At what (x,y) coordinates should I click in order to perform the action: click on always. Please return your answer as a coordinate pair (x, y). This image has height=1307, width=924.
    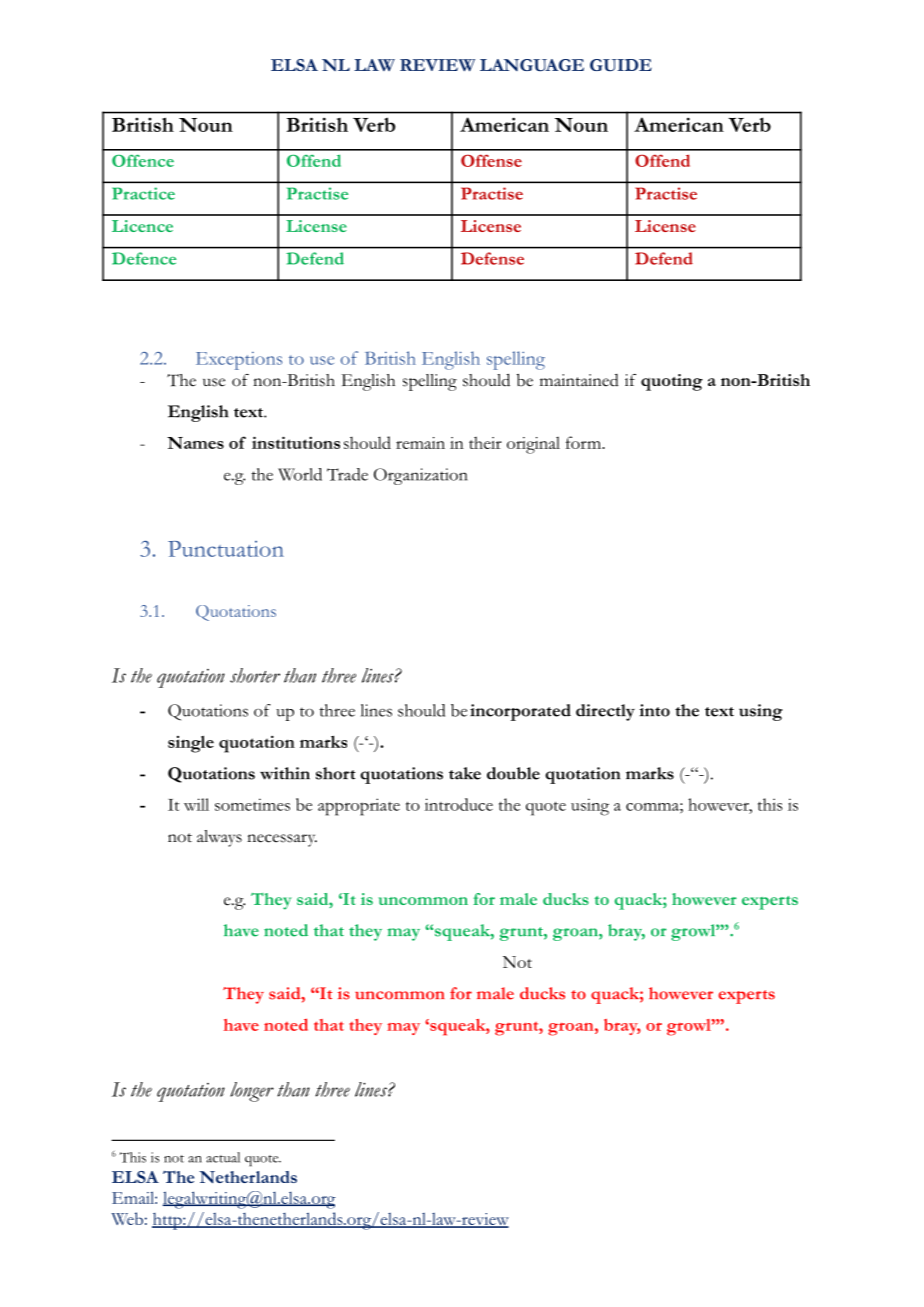
    Looking at the image, I should click on (219, 838).
